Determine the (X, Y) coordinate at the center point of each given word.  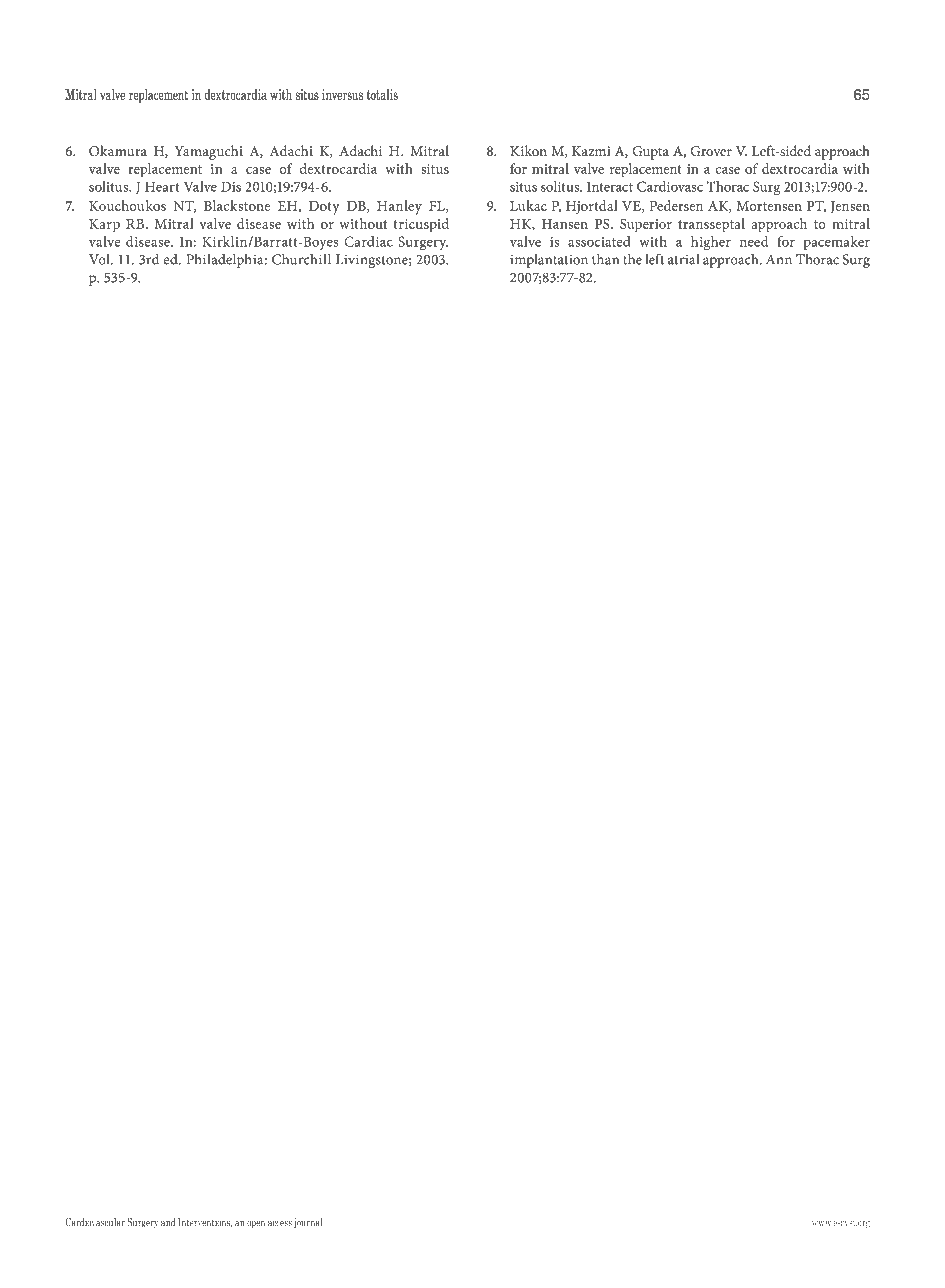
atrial (683, 259)
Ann (779, 259)
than (605, 259)
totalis (382, 94)
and (168, 1222)
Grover (711, 151)
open (256, 1225)
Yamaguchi (209, 152)
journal (308, 1223)
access (280, 1224)
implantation (549, 261)
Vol (100, 259)
